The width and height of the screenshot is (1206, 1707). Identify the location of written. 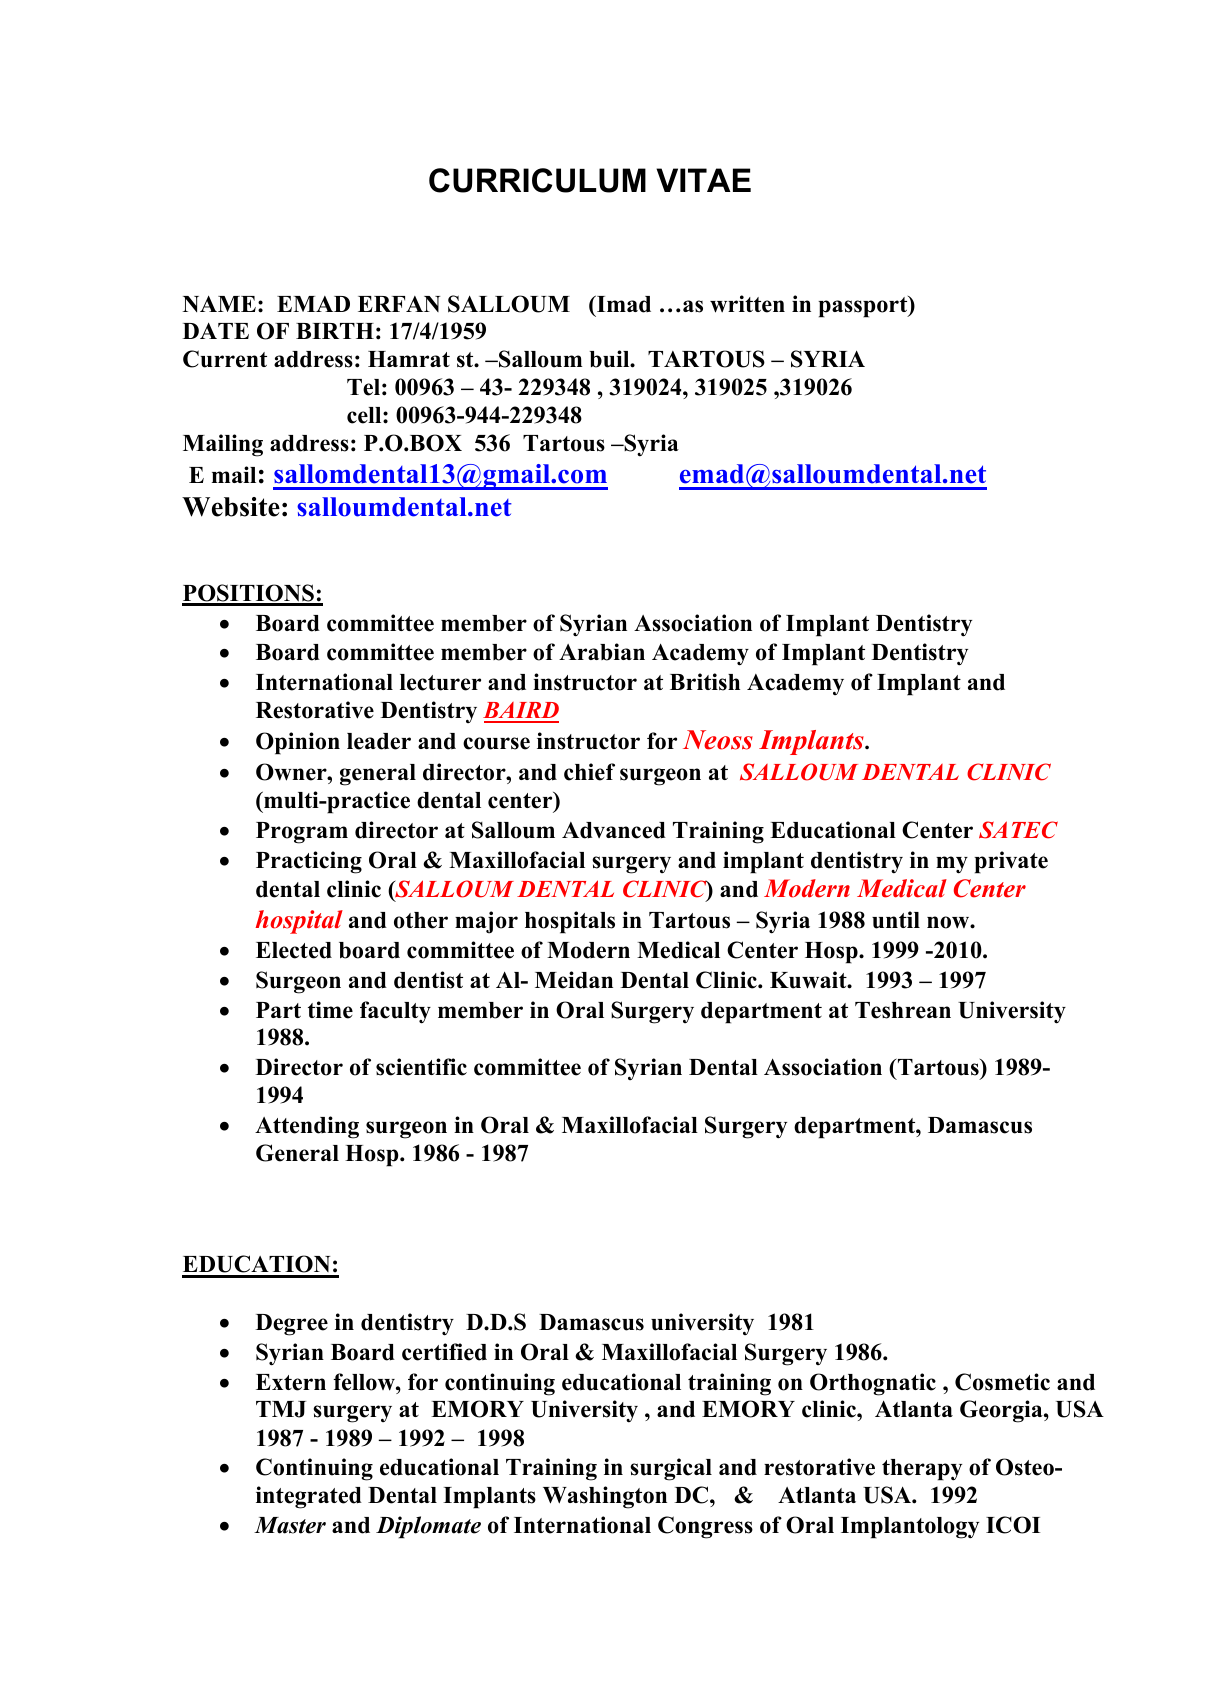
(747, 304).
